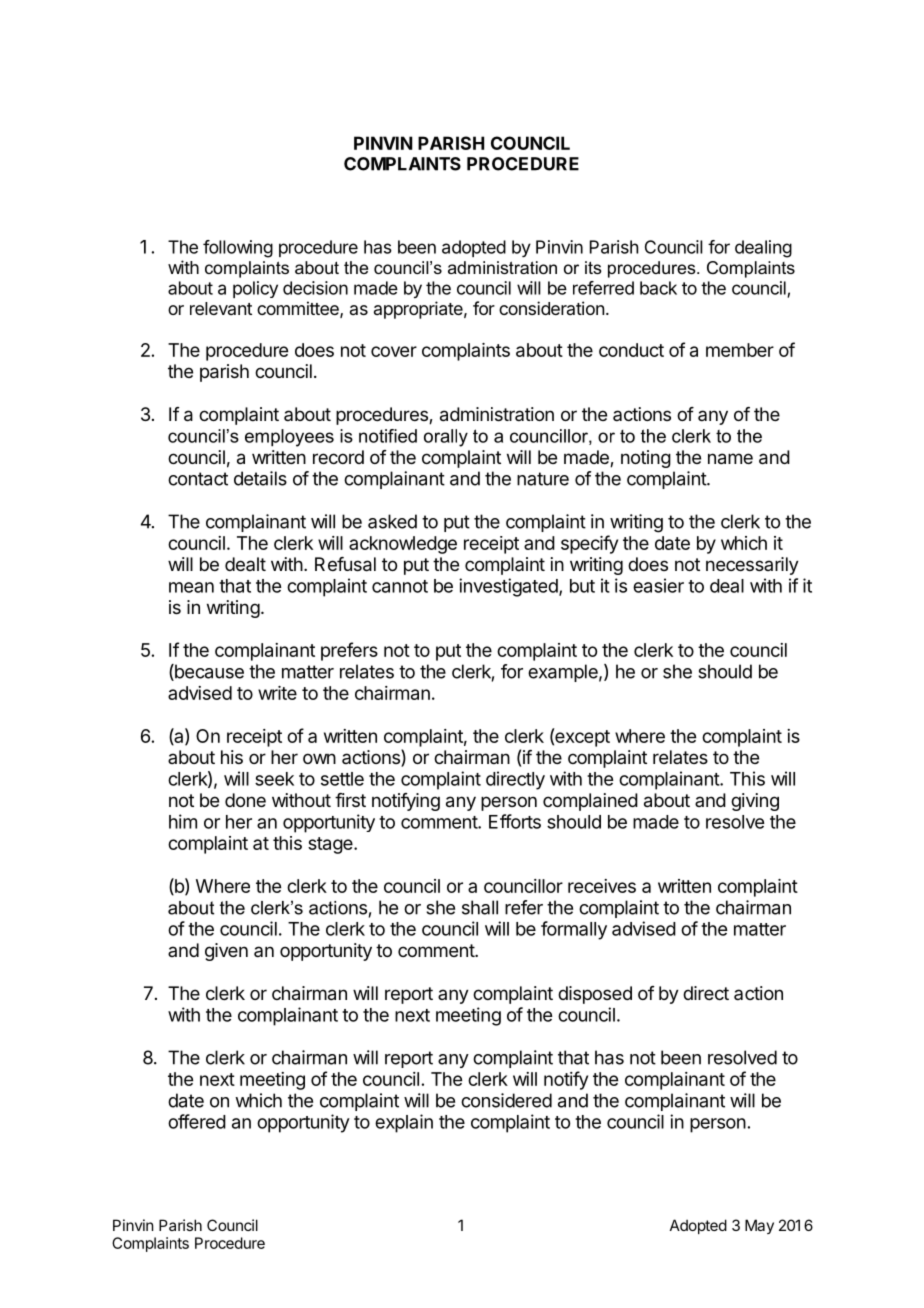 The width and height of the document is (924, 1308). Describe the element at coordinates (658, 288) in the document. I see `back` at that location.
